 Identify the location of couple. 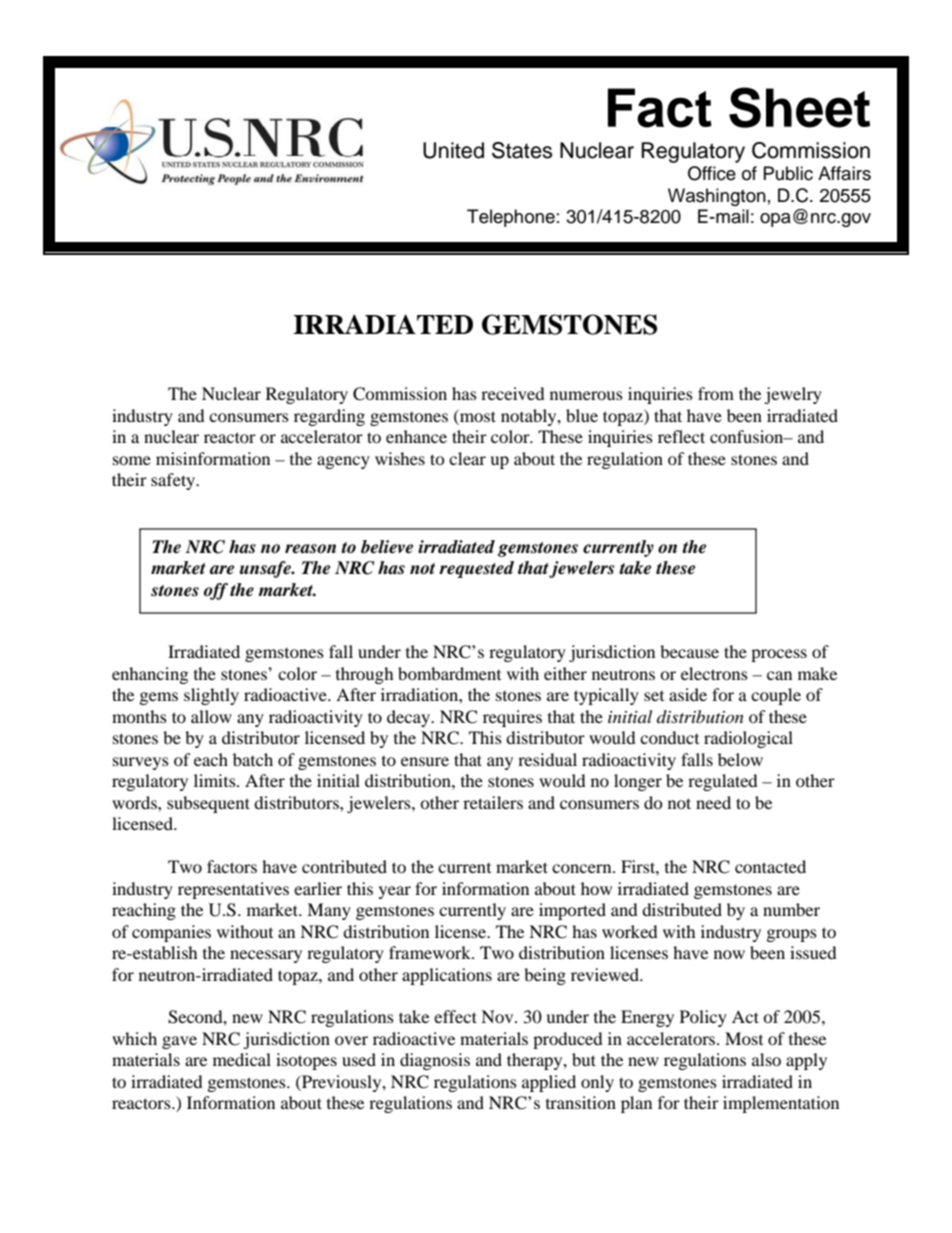
(776, 696).
